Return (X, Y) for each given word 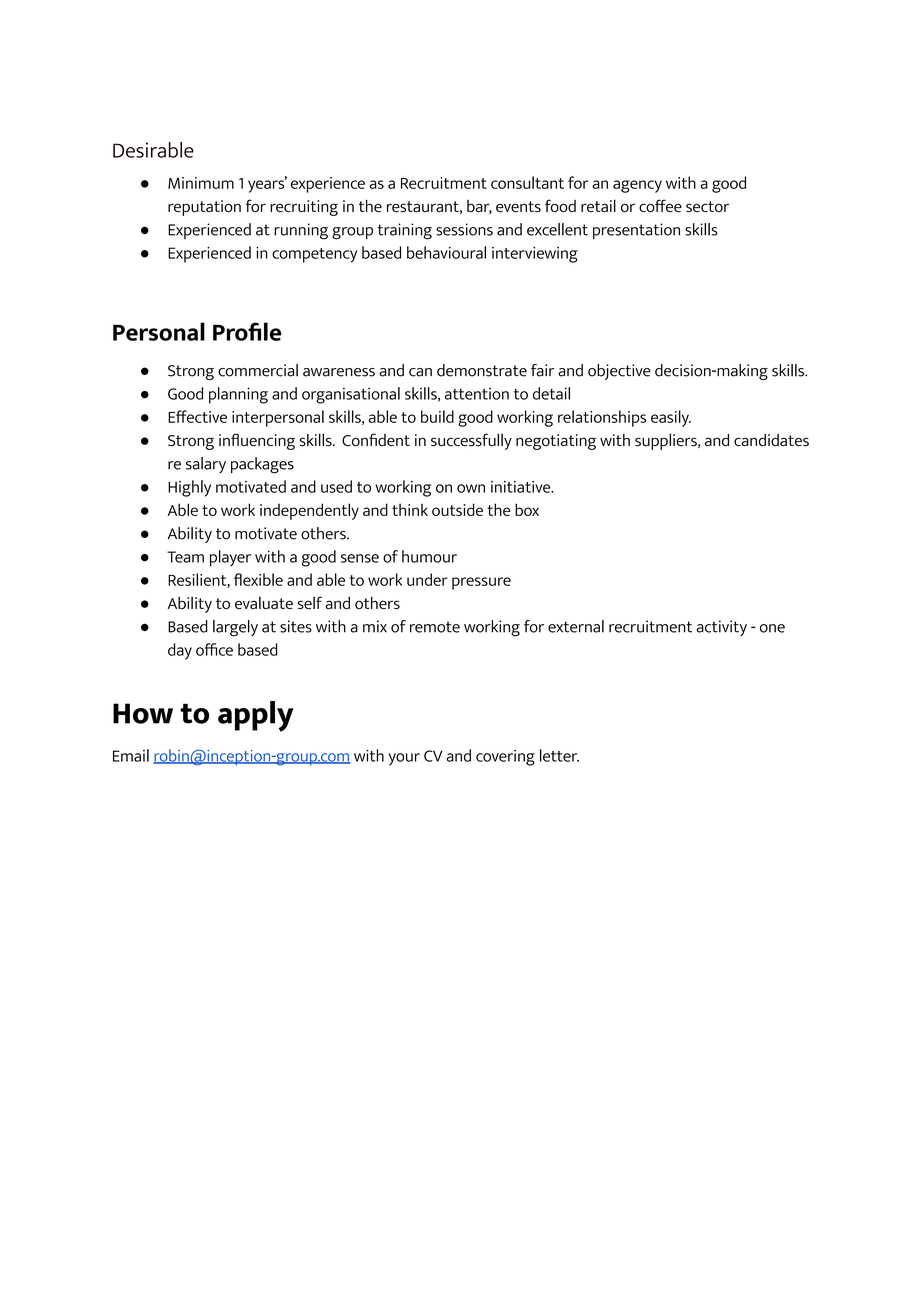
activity (722, 628)
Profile (247, 331)
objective (619, 372)
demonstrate (482, 370)
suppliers (667, 441)
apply (255, 716)
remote (435, 627)
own (471, 488)
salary (206, 465)
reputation (204, 208)
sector (707, 207)
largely (235, 628)
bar (479, 207)
